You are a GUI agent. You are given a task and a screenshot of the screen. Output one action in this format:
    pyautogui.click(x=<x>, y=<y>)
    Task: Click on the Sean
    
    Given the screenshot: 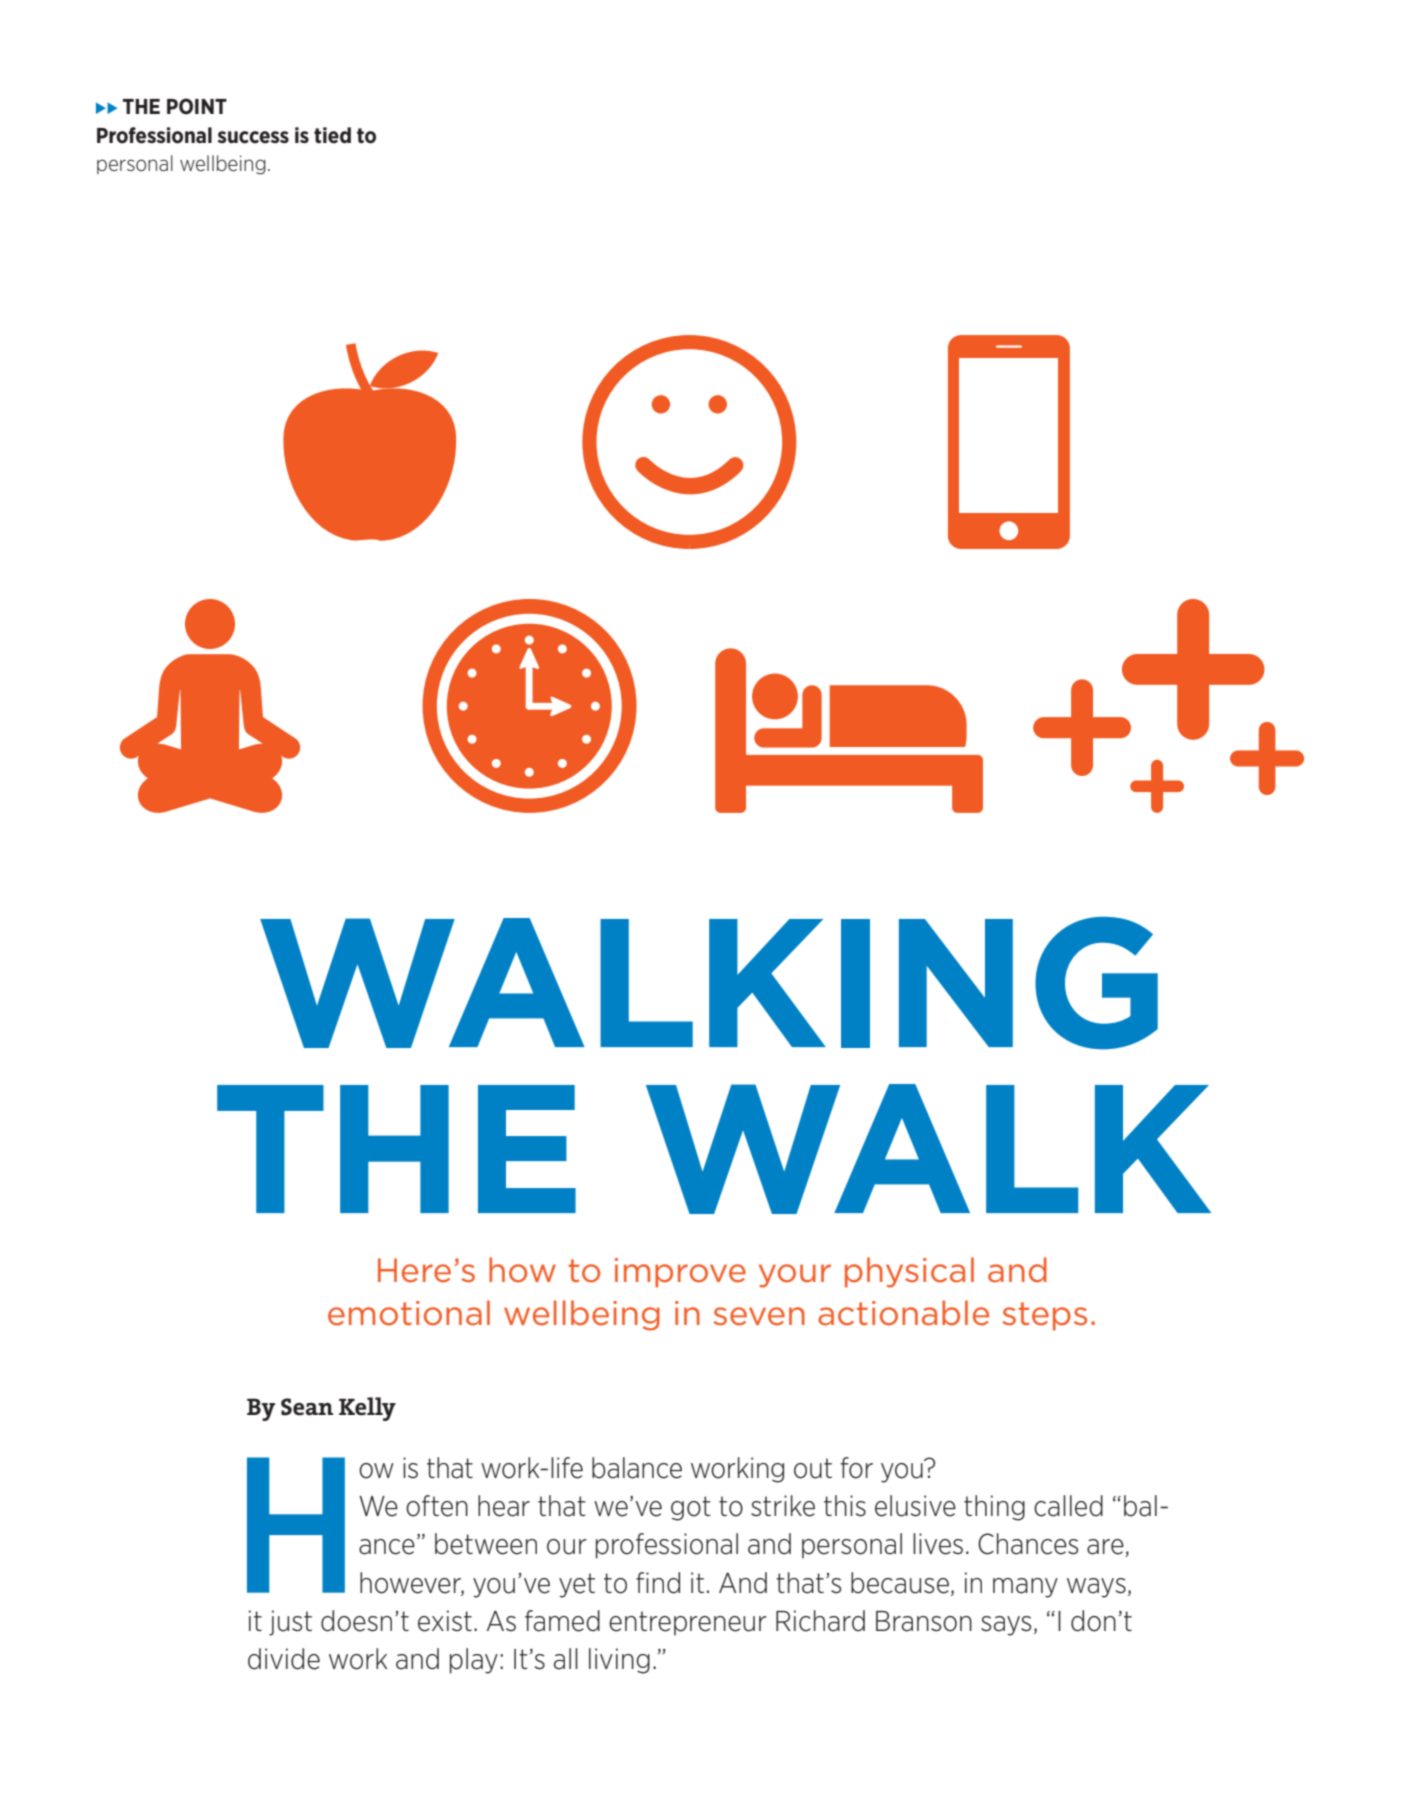 What is the action you would take?
    pyautogui.click(x=307, y=1407)
